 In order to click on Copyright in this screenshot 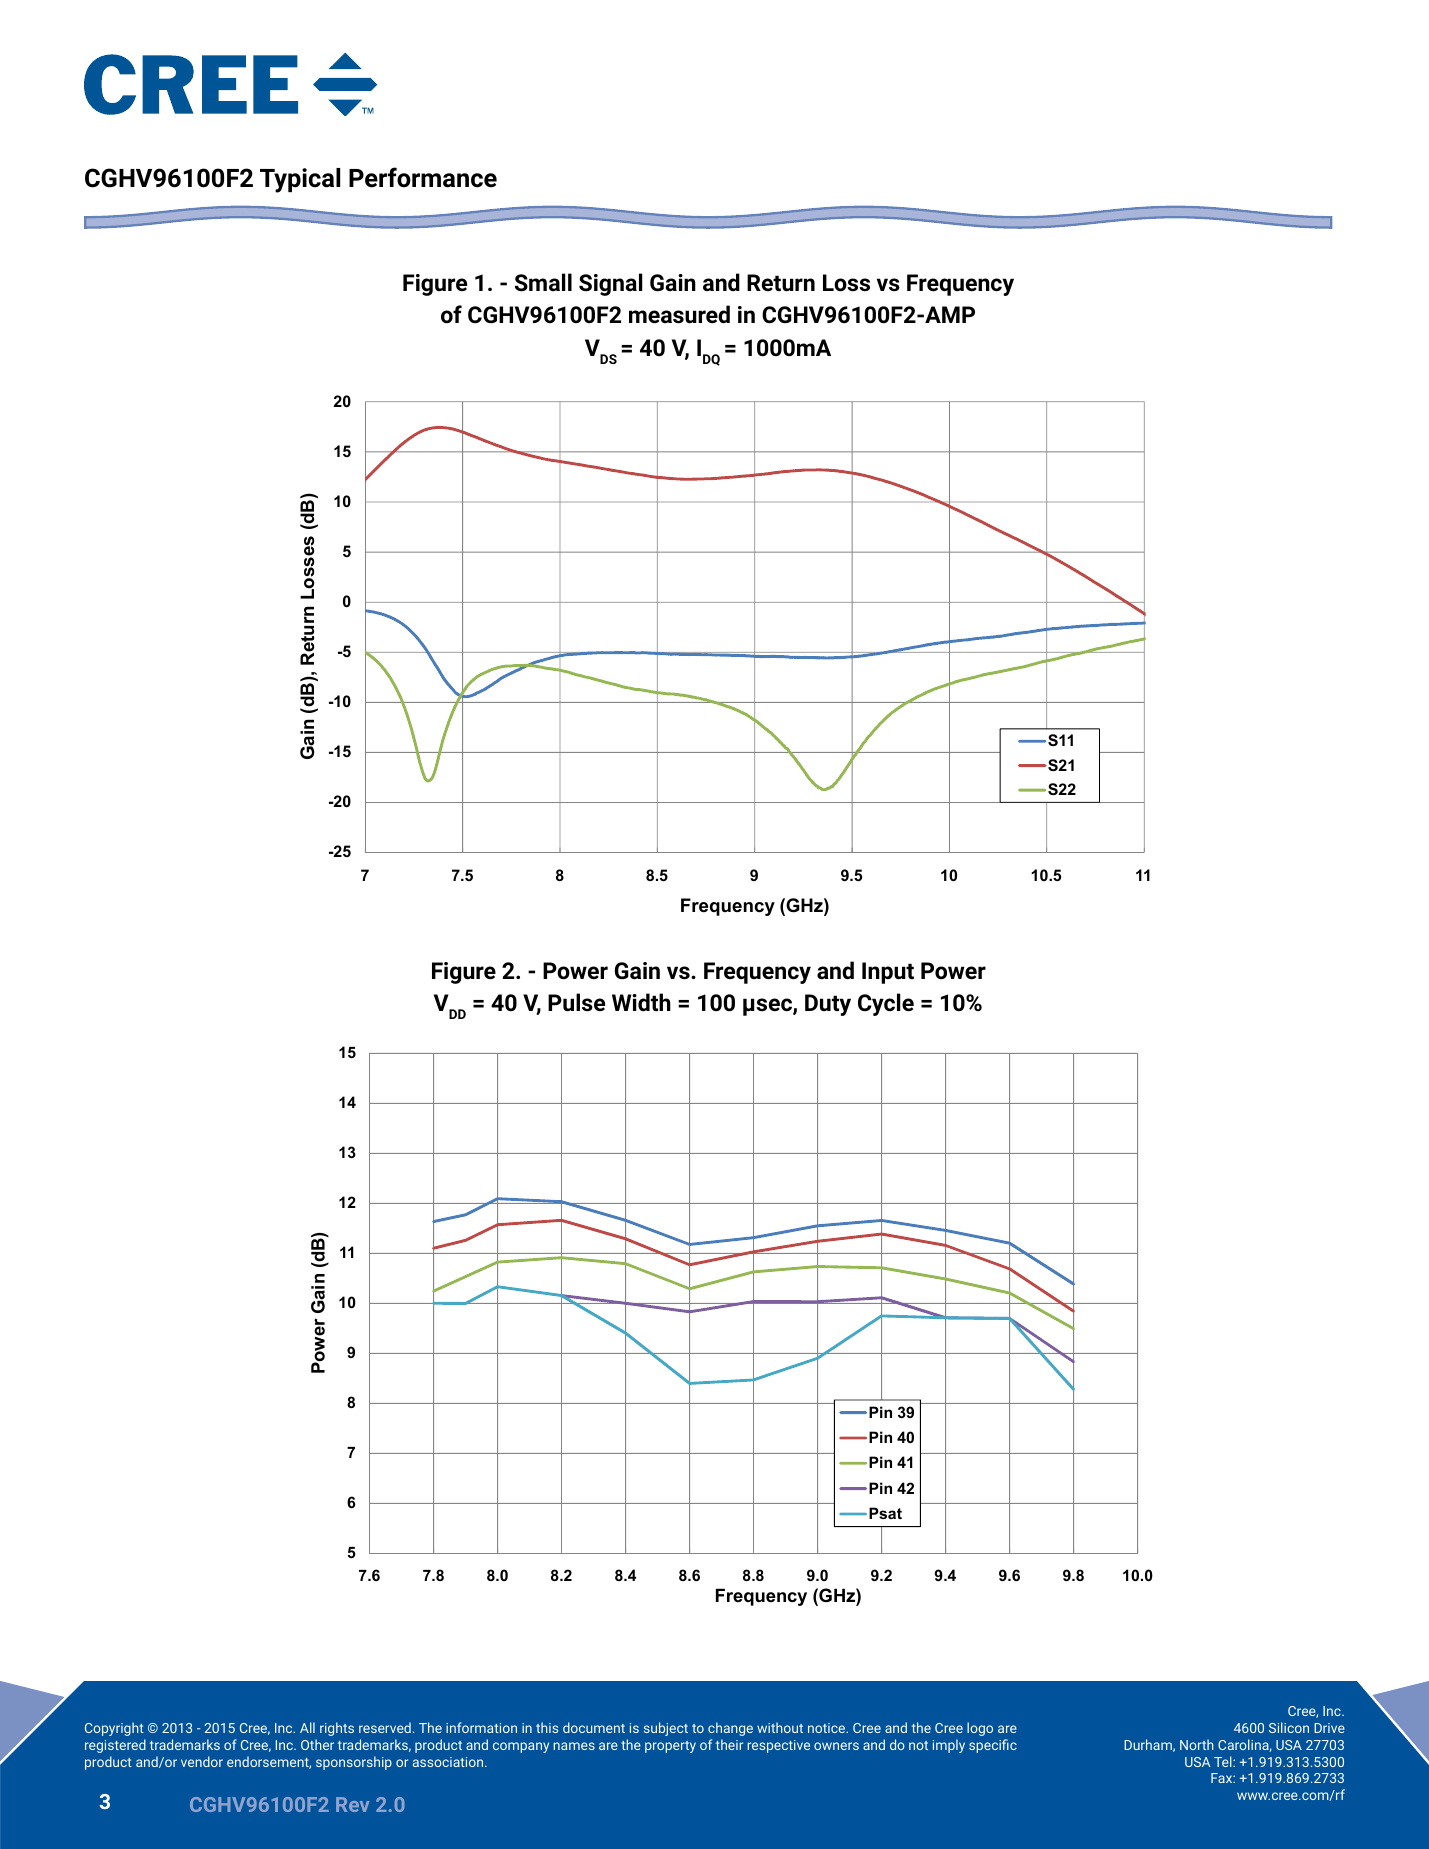, I will do `click(114, 1729)`.
